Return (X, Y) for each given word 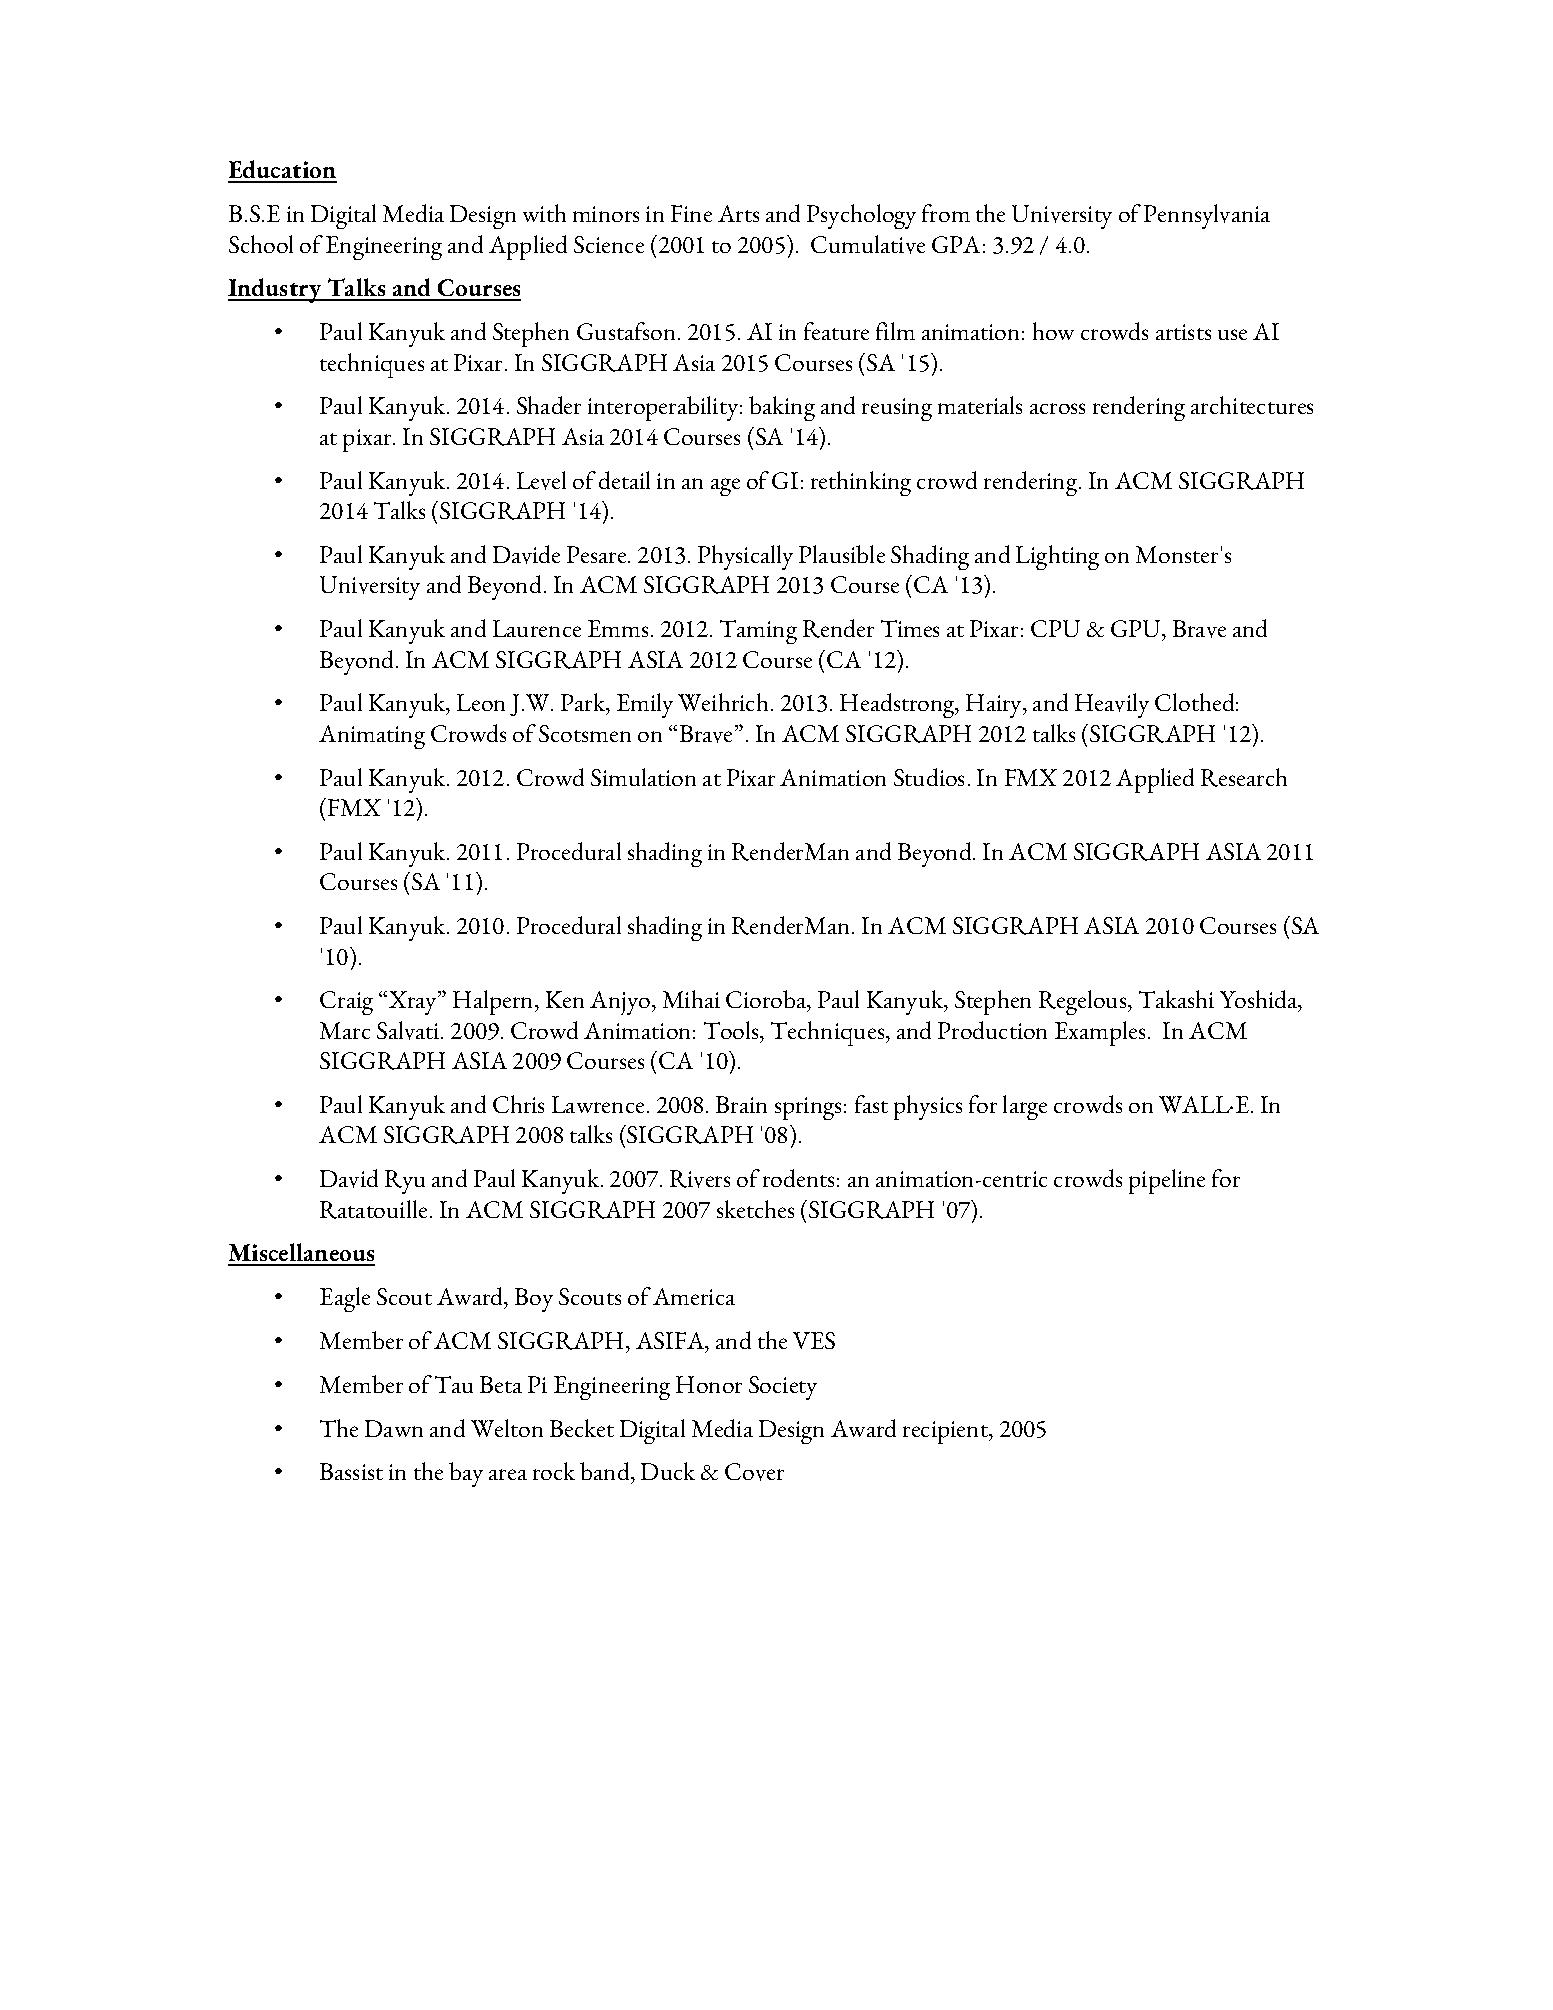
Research (1244, 777)
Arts (738, 213)
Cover (754, 1472)
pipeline (1167, 1181)
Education (282, 171)
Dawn (394, 1428)
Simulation (643, 777)
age (725, 487)
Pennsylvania (1207, 216)
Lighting (1057, 557)
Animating (372, 737)
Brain (741, 1104)
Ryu (405, 1182)
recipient (946, 1432)
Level (541, 480)
